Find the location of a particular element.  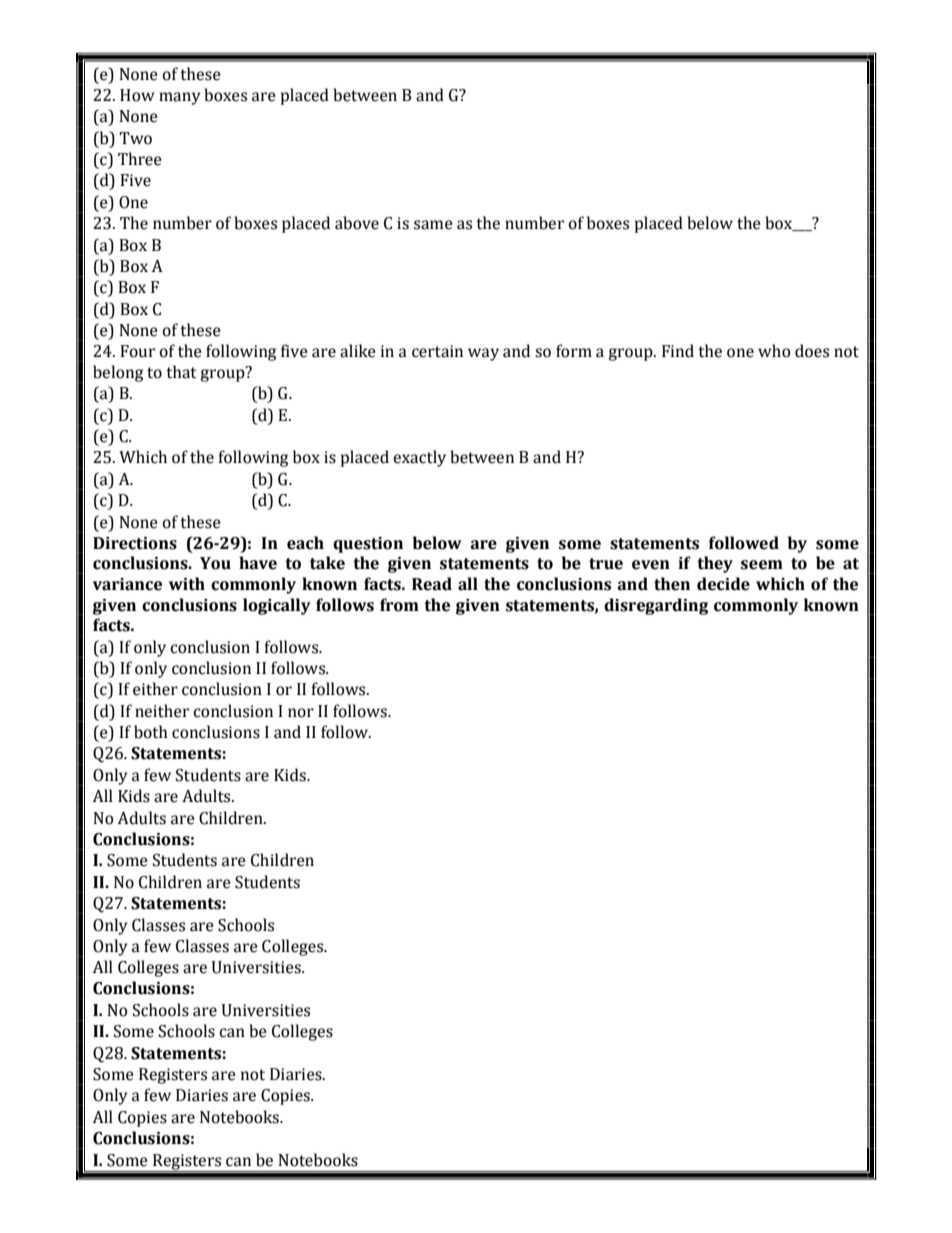

same is located at coordinates (433, 225).
